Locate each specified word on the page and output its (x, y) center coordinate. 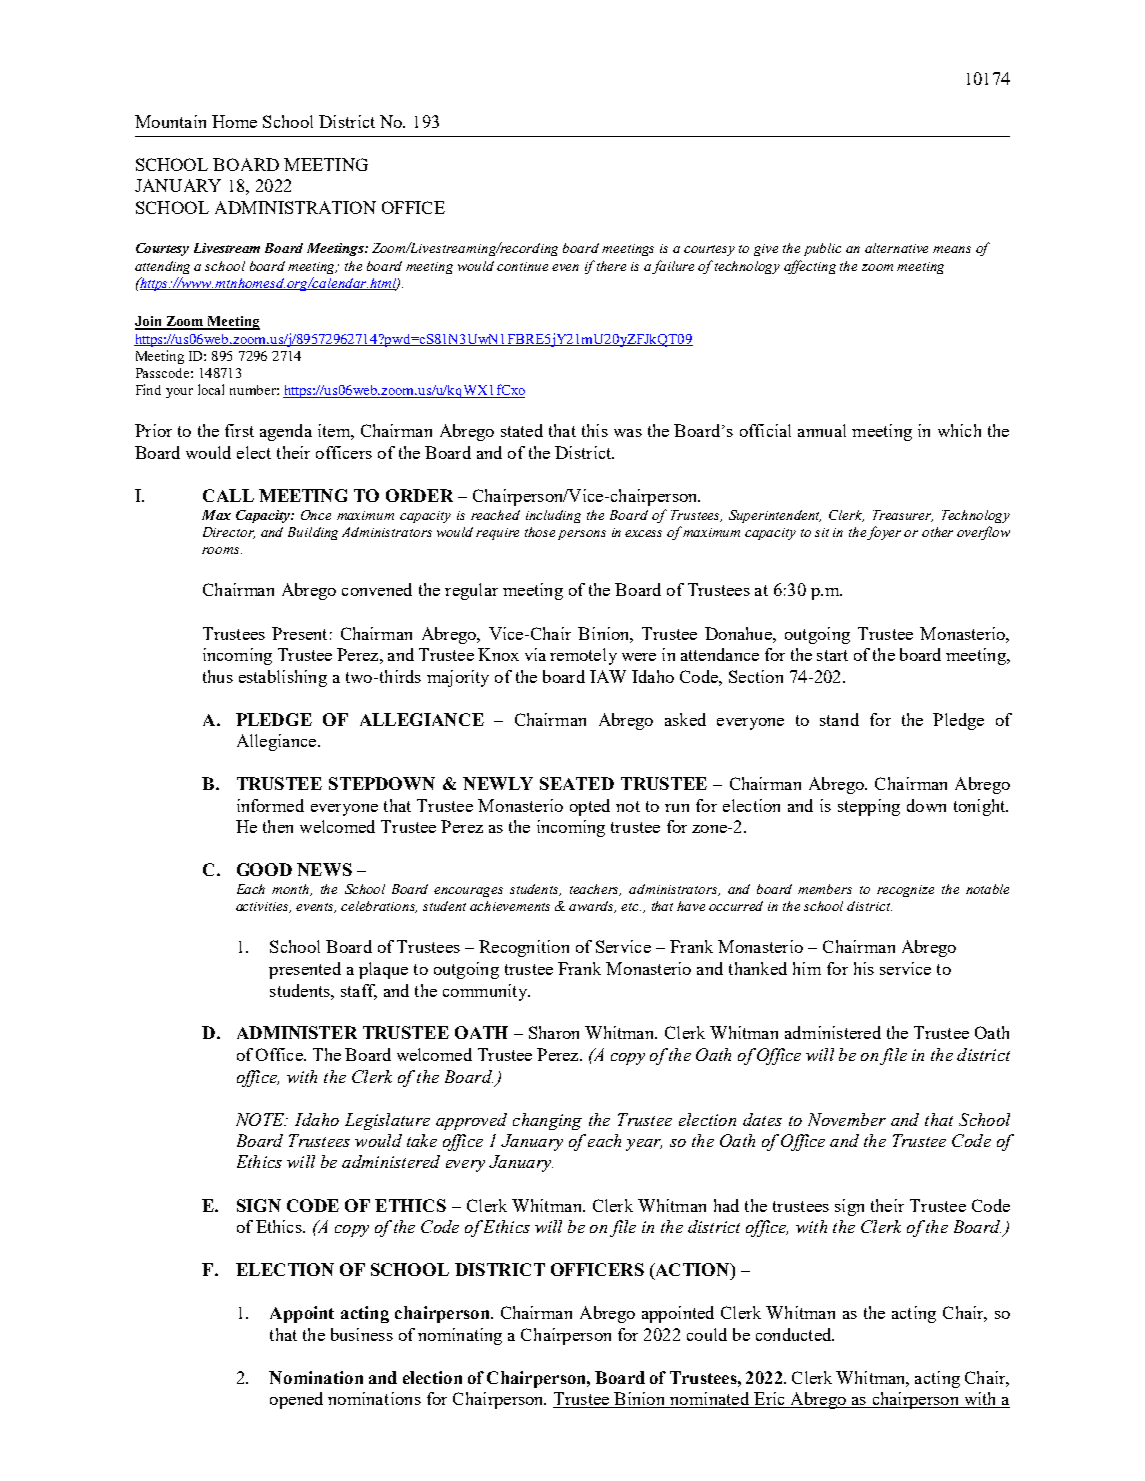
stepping (869, 807)
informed (270, 805)
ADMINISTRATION (295, 207)
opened (296, 1400)
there (611, 266)
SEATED (577, 783)
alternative (896, 248)
